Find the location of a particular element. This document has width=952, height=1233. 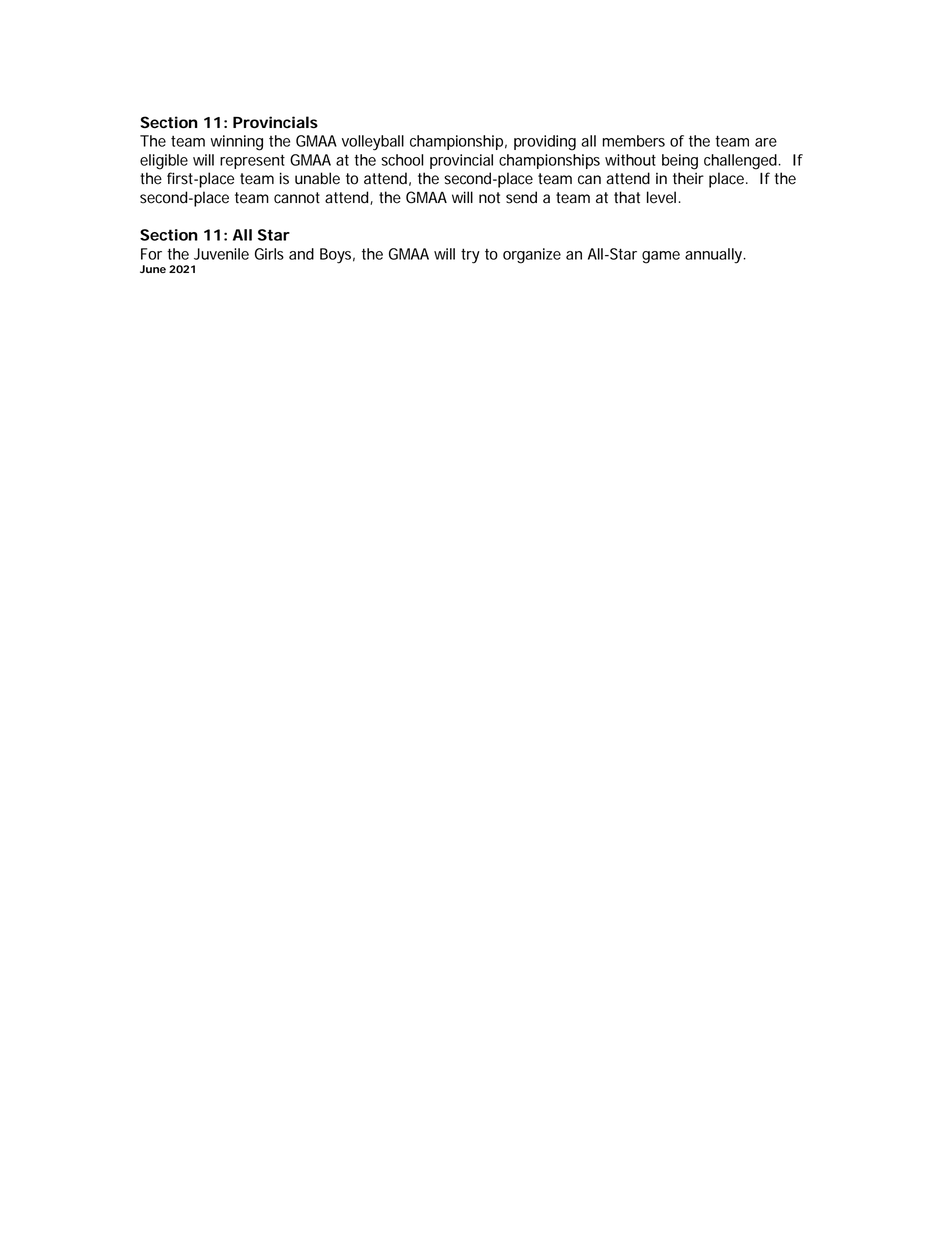

June is located at coordinates (153, 269).
